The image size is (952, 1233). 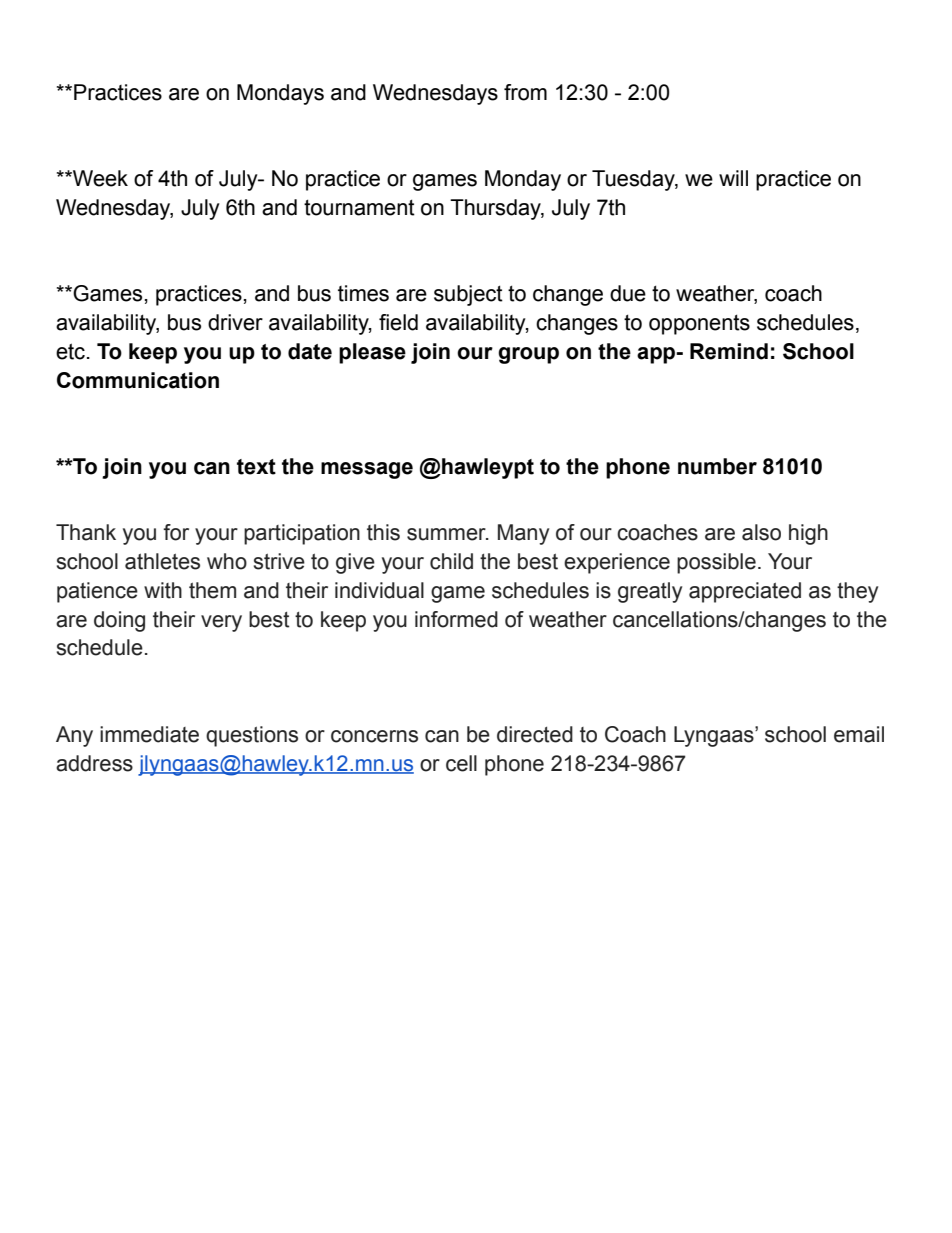 I want to click on Week, so click(x=99, y=178).
